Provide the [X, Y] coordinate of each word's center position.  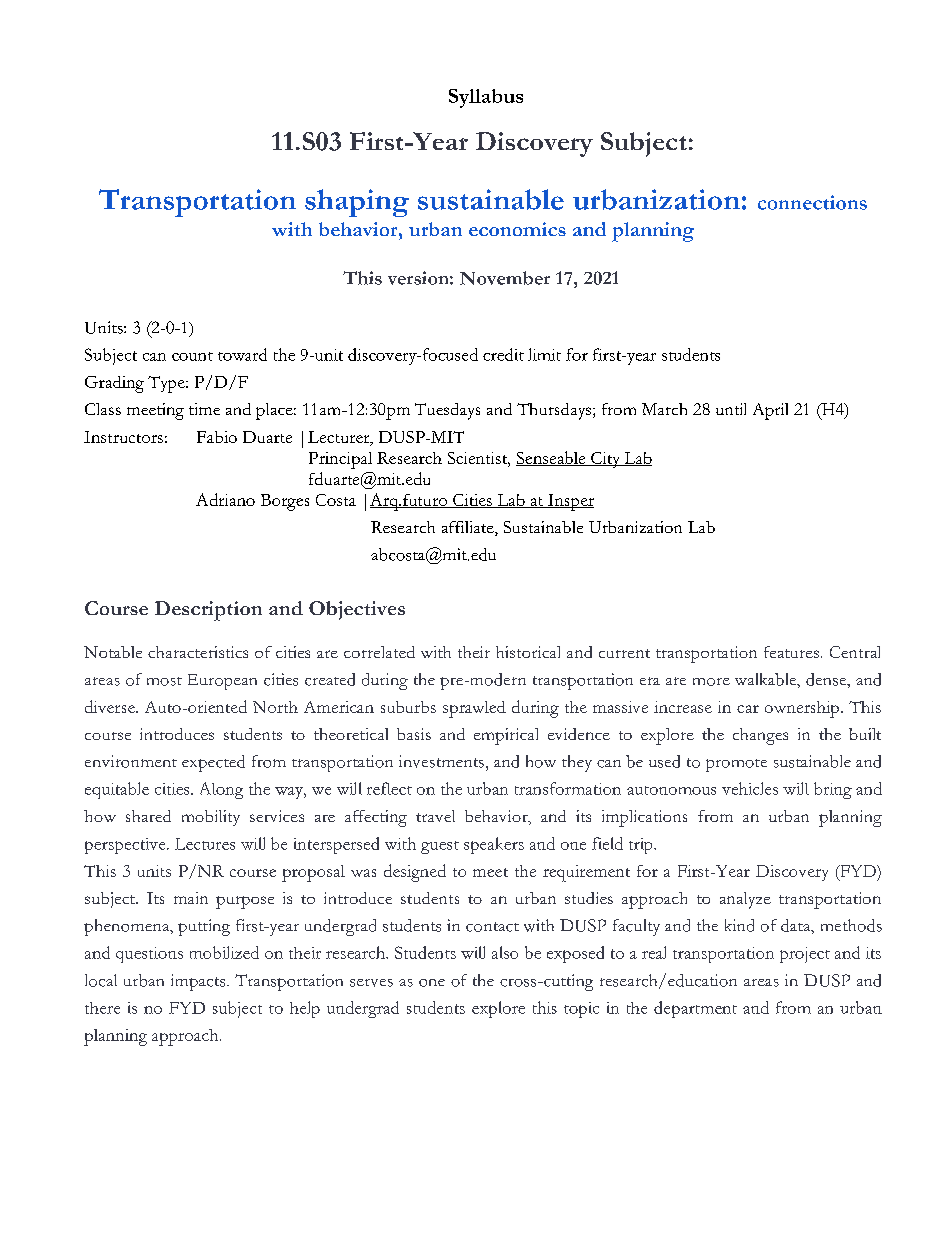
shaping [357, 203]
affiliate [469, 528]
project [805, 955]
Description [208, 611]
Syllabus [486, 98]
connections [812, 202]
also [505, 952]
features [791, 652]
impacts [199, 982]
